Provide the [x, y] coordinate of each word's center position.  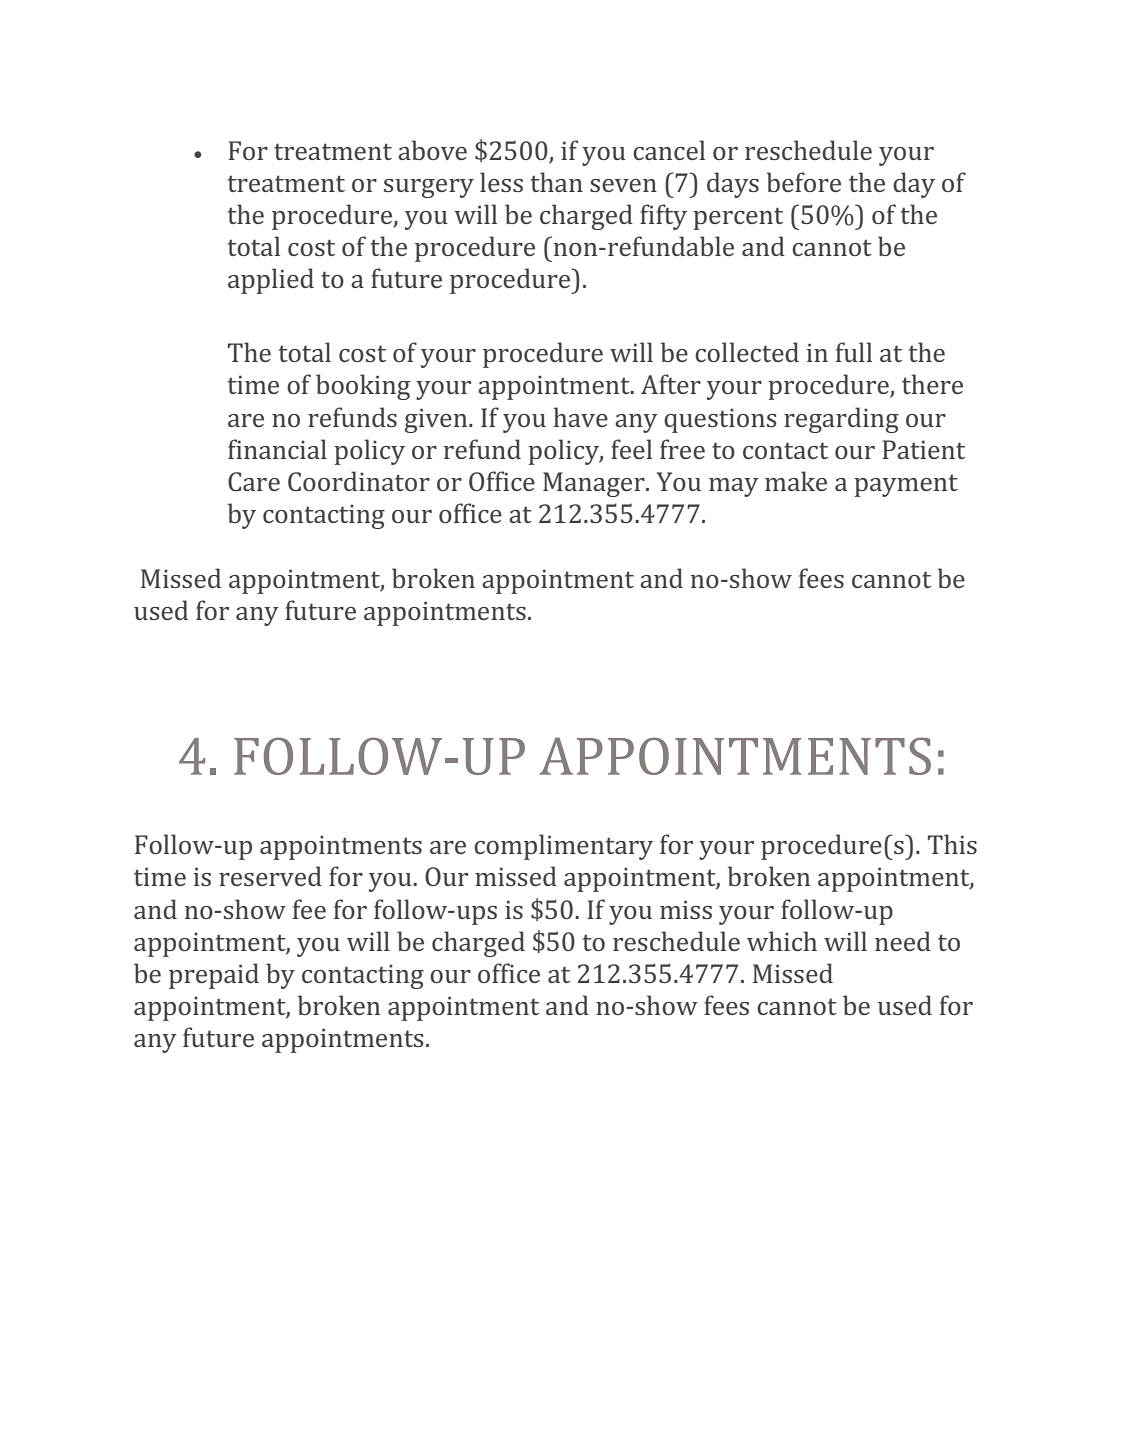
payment [906, 485]
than [557, 182]
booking [363, 387]
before [804, 182]
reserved [270, 876]
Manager [595, 484]
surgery [429, 188]
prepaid [214, 976]
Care [254, 481]
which [782, 941]
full [854, 352]
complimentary [563, 847]
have [580, 417]
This [952, 844]
